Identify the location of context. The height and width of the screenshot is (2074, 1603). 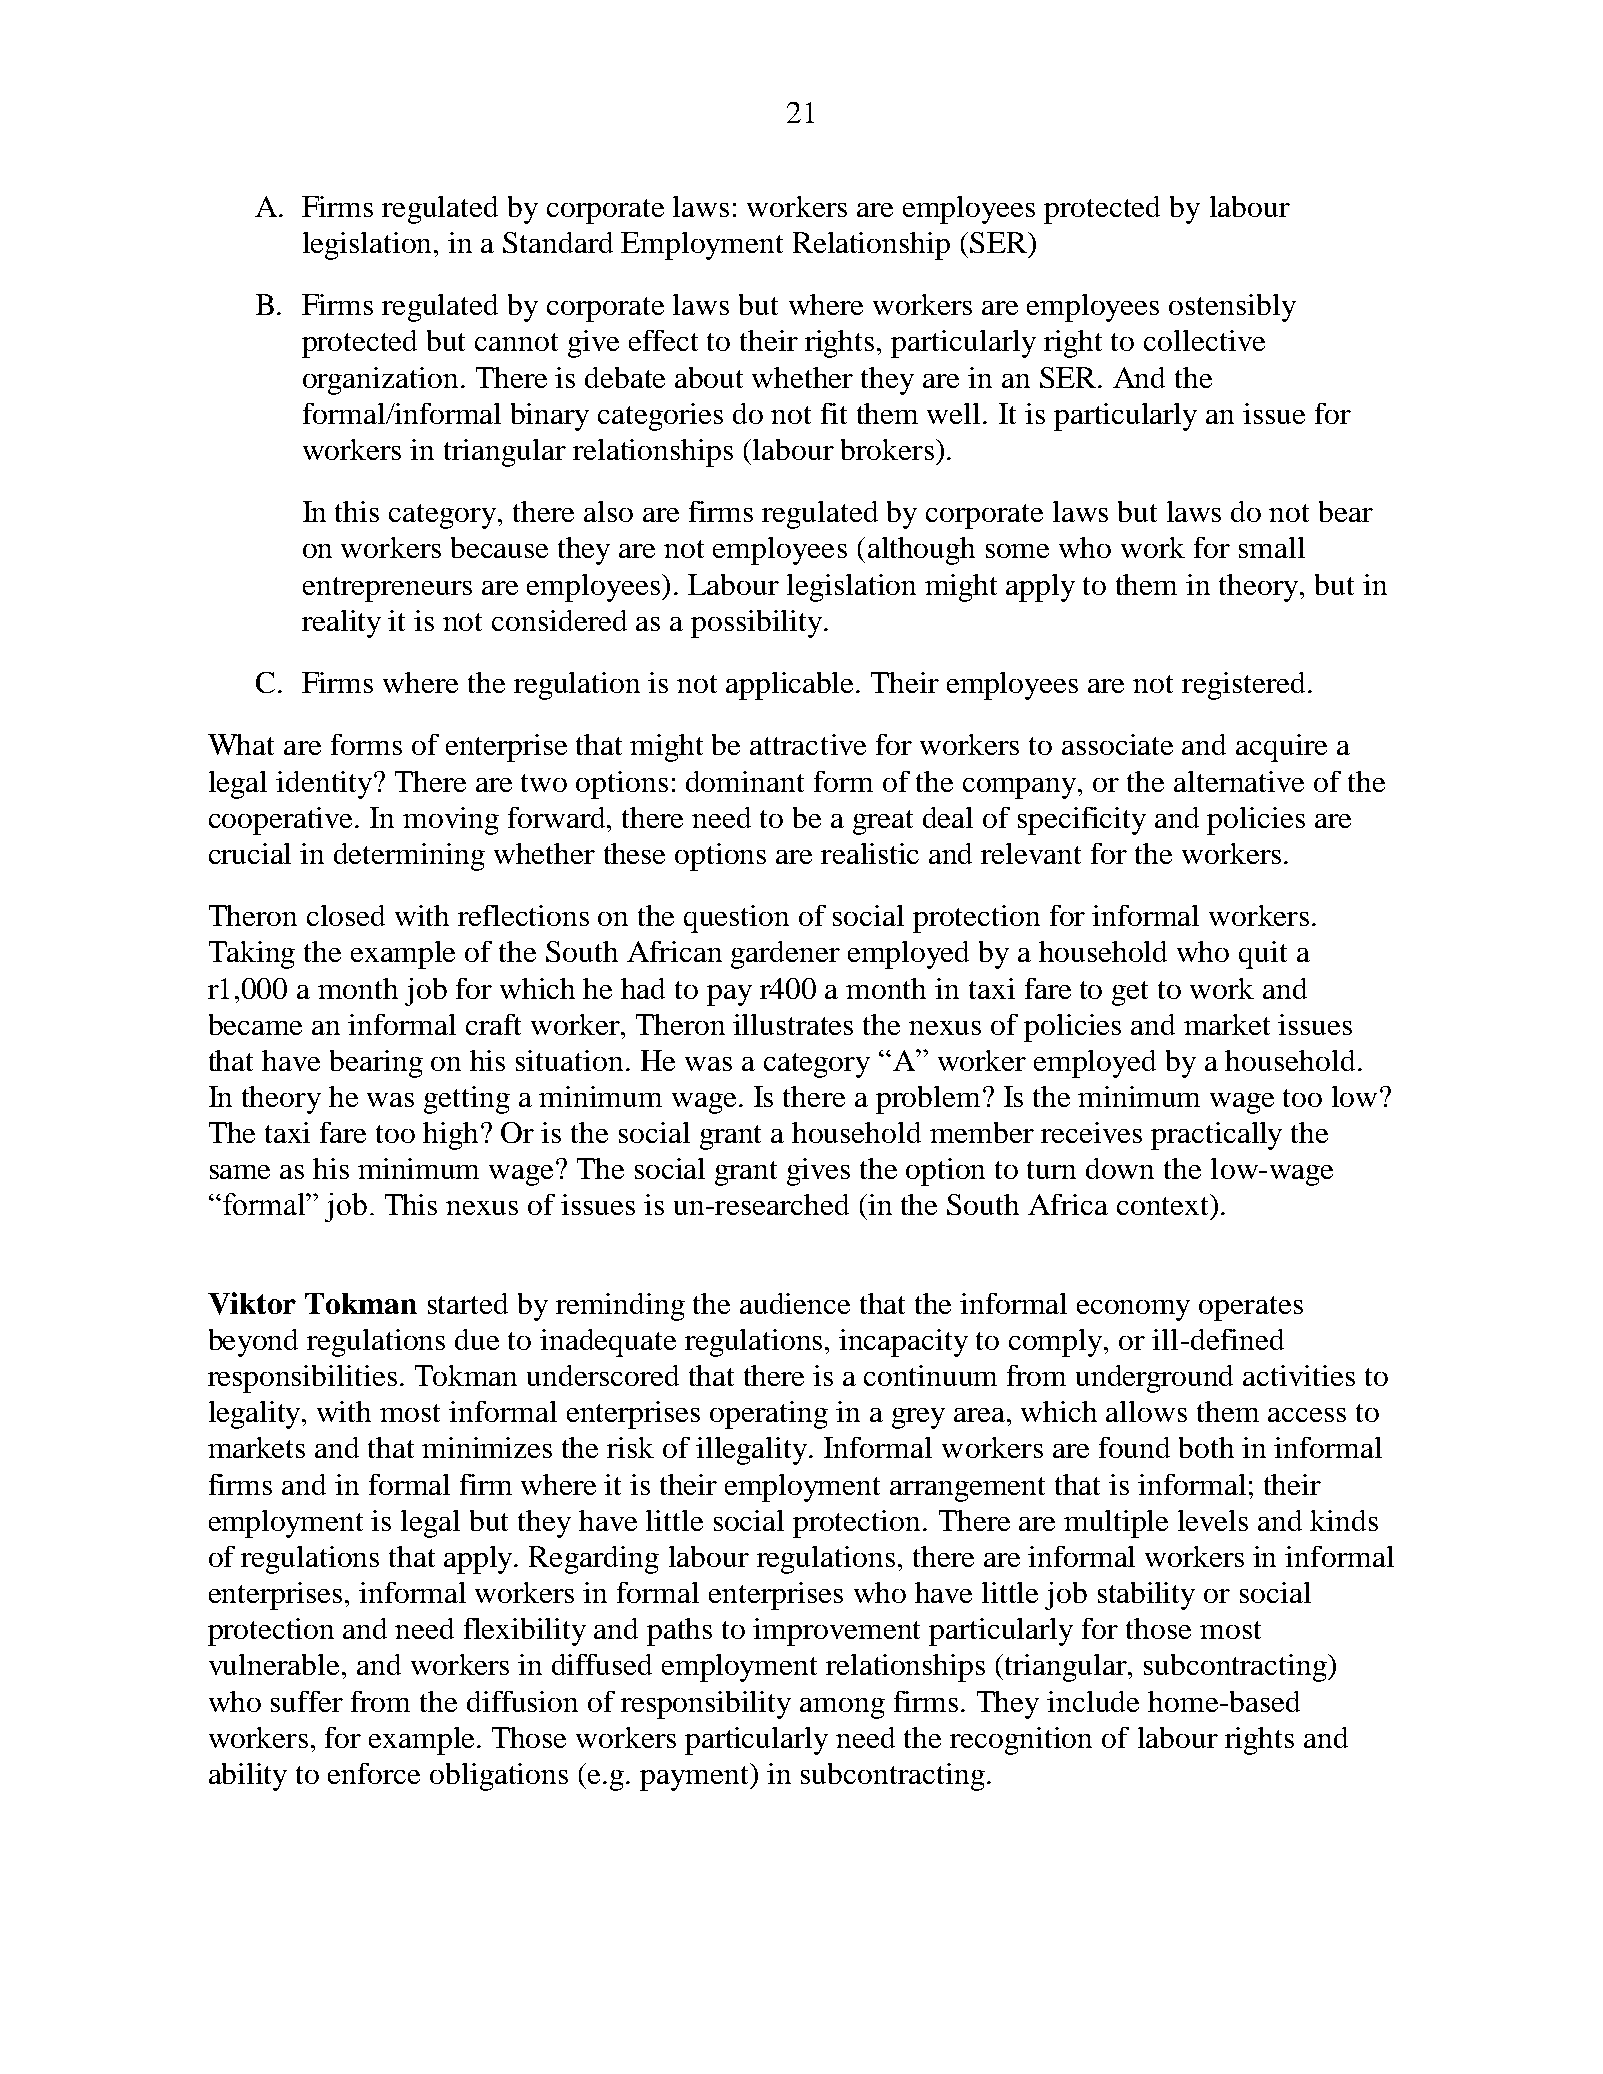
(1162, 1206).
